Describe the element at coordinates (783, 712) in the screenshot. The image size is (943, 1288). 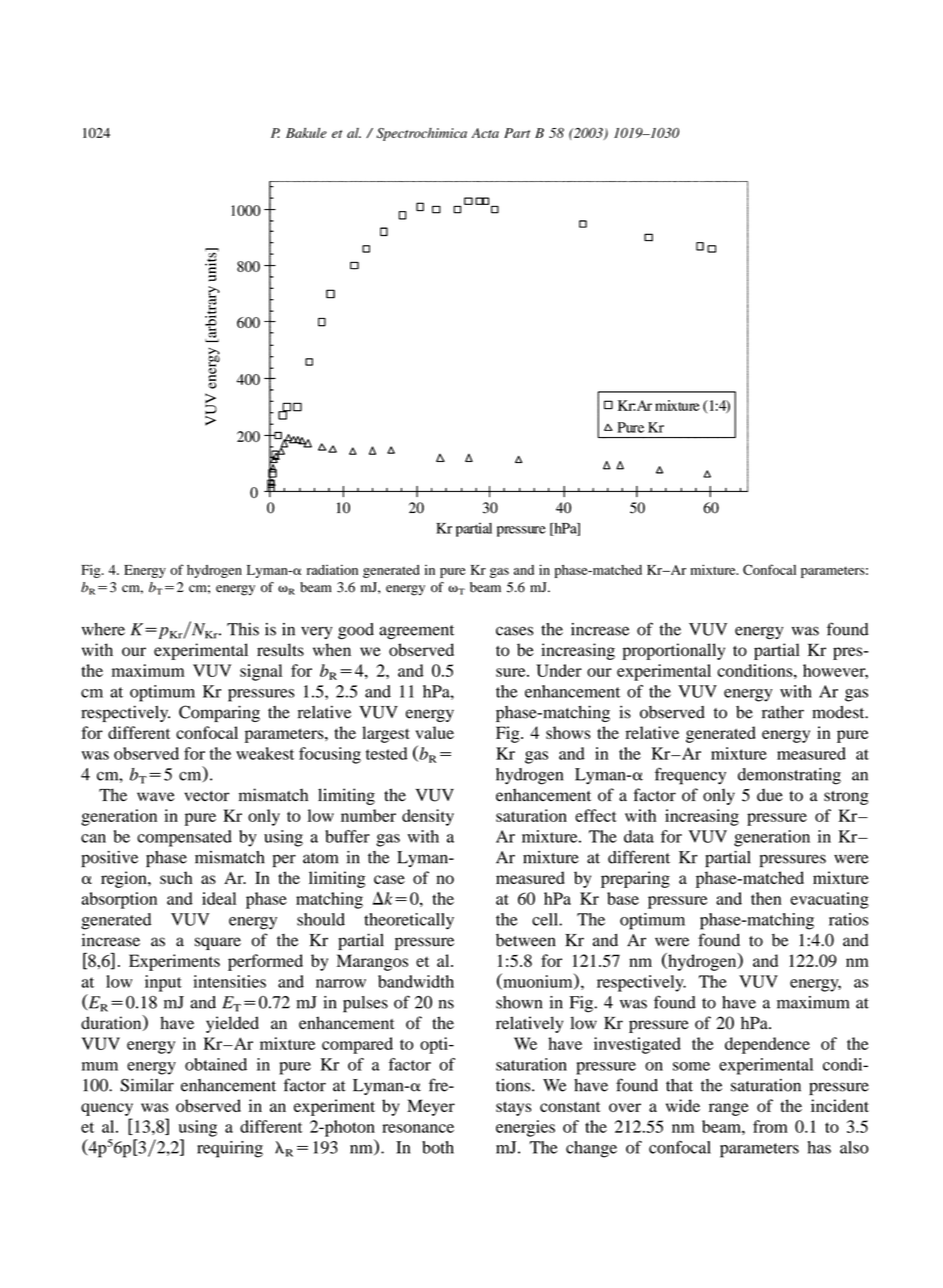
I see `rather` at that location.
